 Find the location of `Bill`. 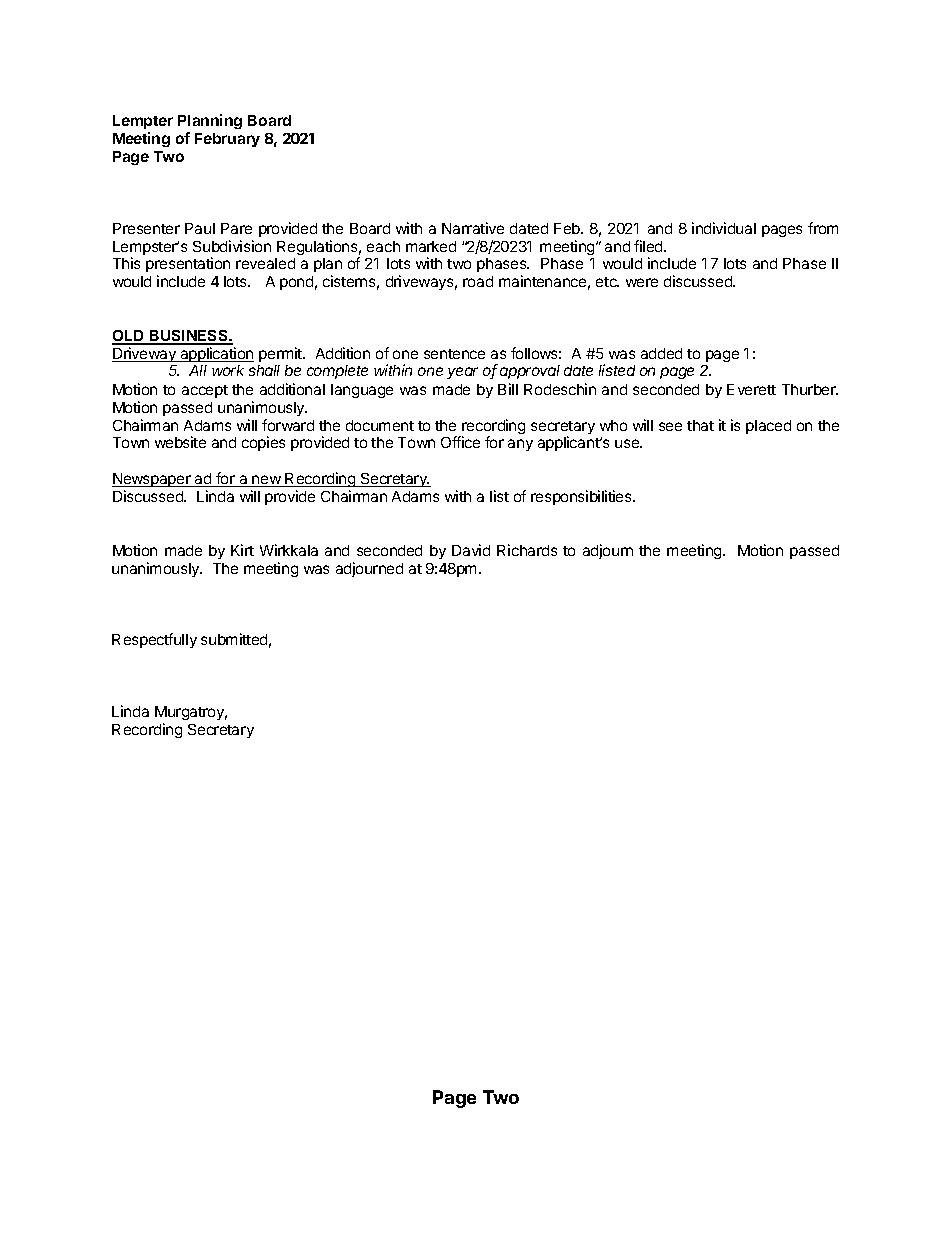

Bill is located at coordinates (508, 389).
